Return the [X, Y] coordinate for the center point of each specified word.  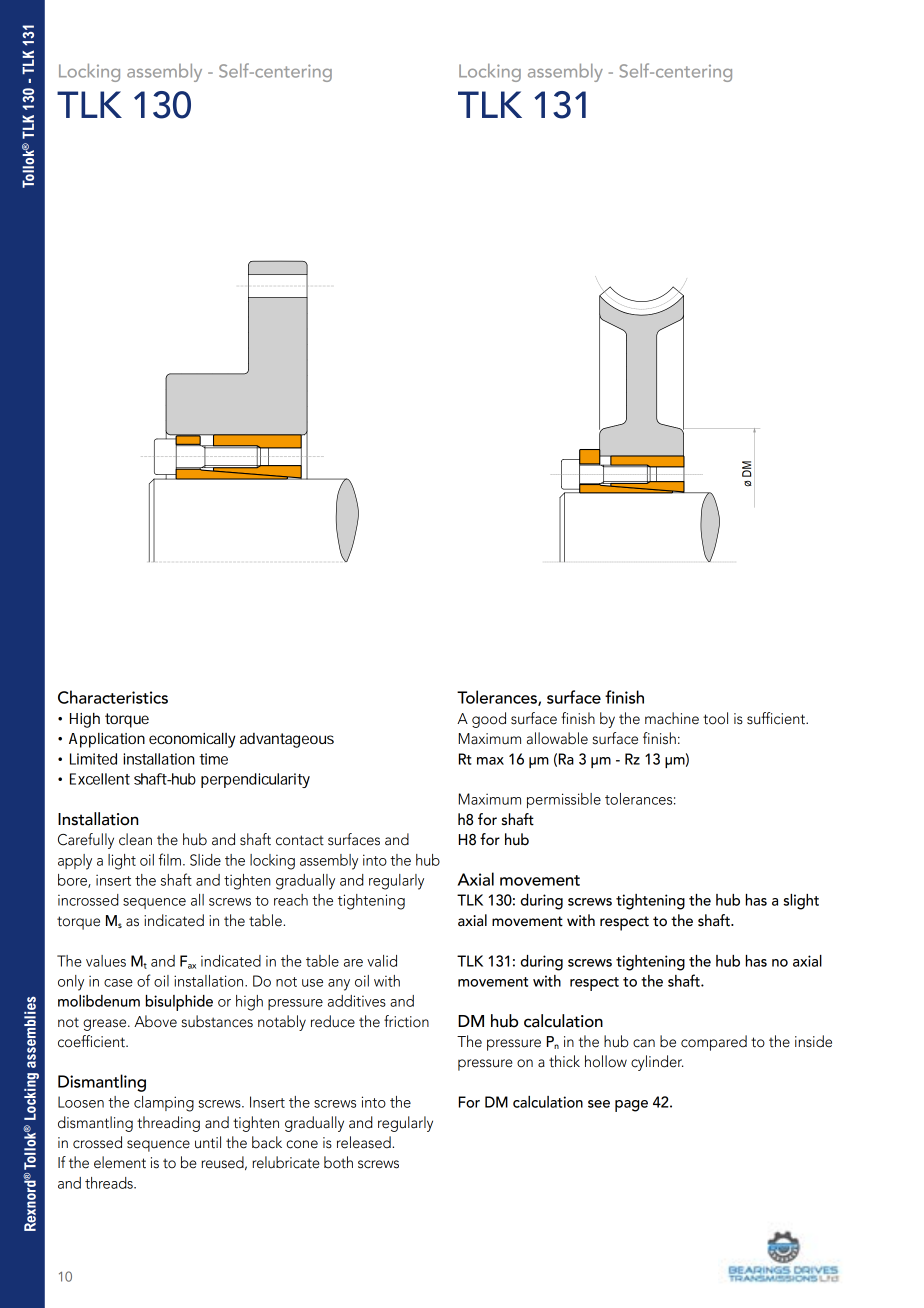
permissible [564, 800]
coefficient [92, 1041]
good [489, 720]
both [338, 1162]
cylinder [657, 1063]
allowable [557, 738]
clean [135, 839]
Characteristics [113, 697]
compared [714, 1043]
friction [406, 1021]
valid [382, 961]
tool [715, 718]
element [120, 1162]
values [106, 961]
